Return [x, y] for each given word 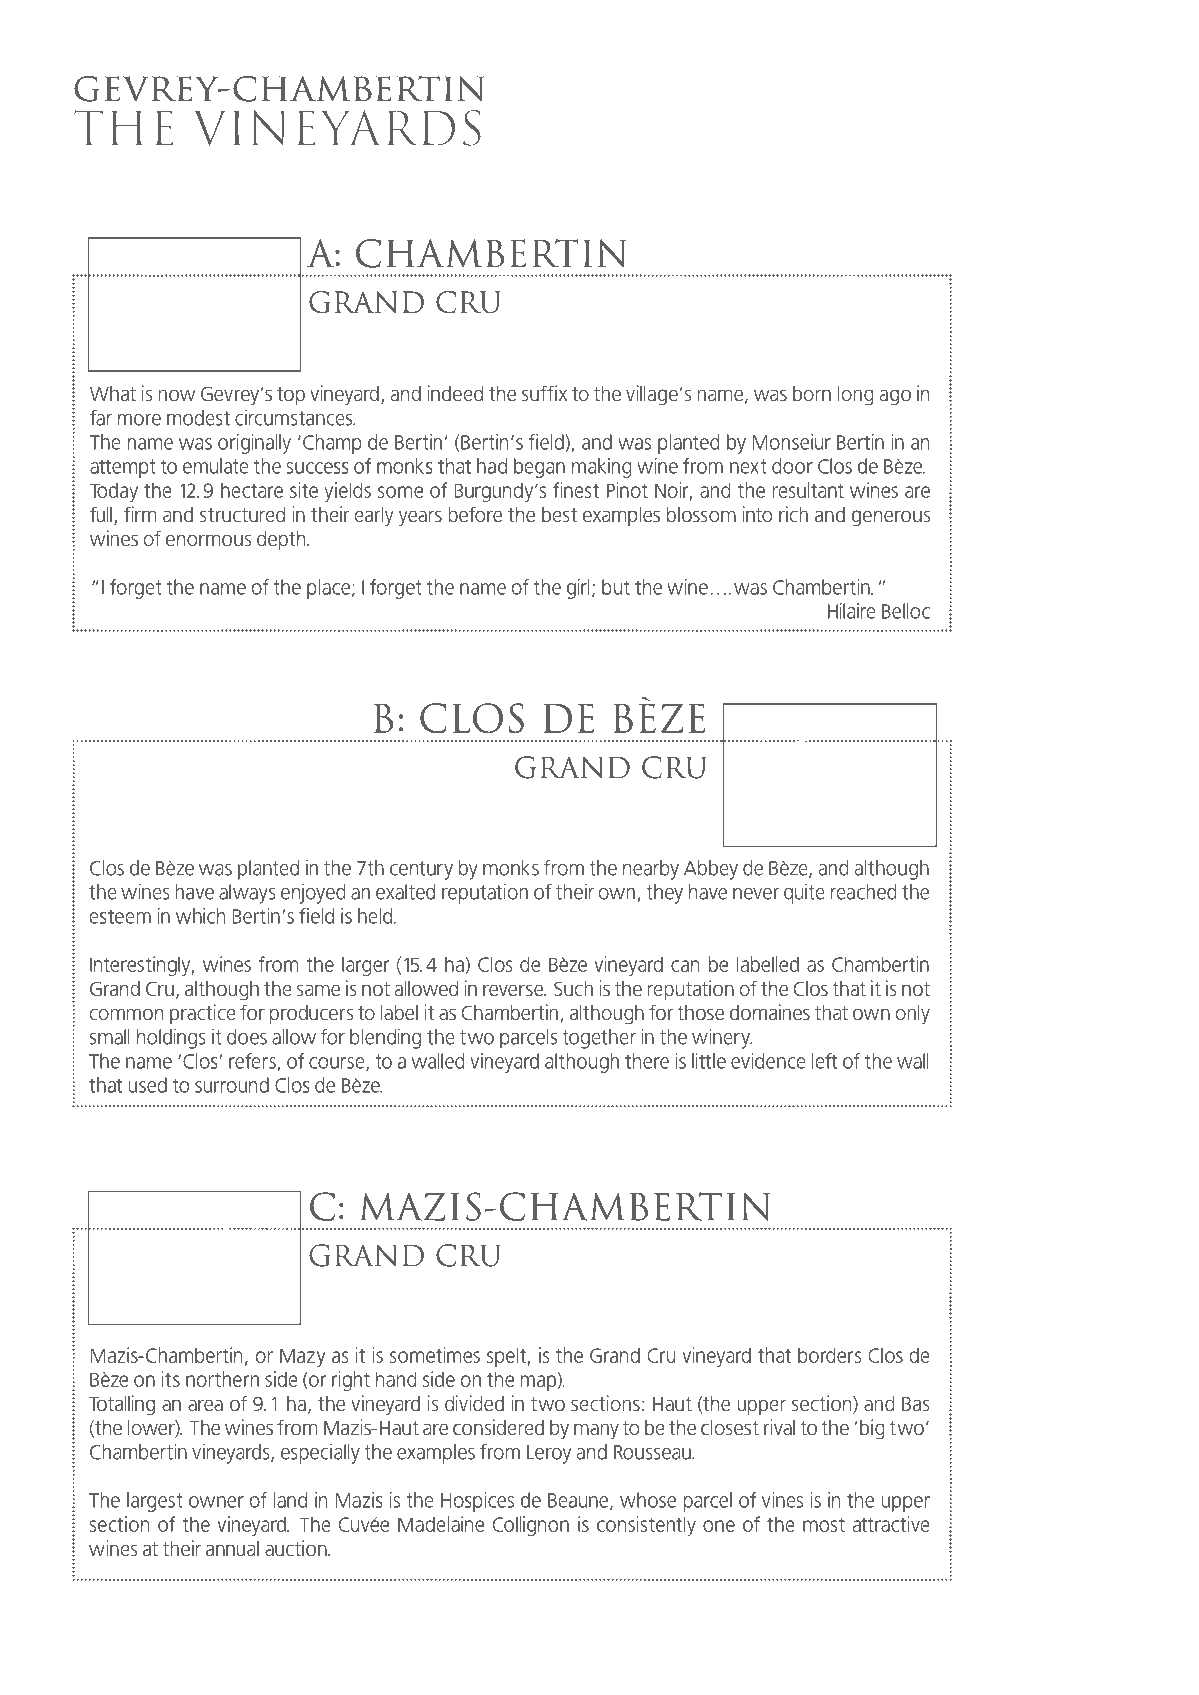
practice [203, 1014]
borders [830, 1355]
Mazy [303, 1357]
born [812, 393]
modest [198, 418]
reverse [514, 990]
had [492, 466]
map [539, 1383]
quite [804, 894]
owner [216, 1502]
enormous [208, 540]
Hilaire [852, 611]
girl [578, 589]
